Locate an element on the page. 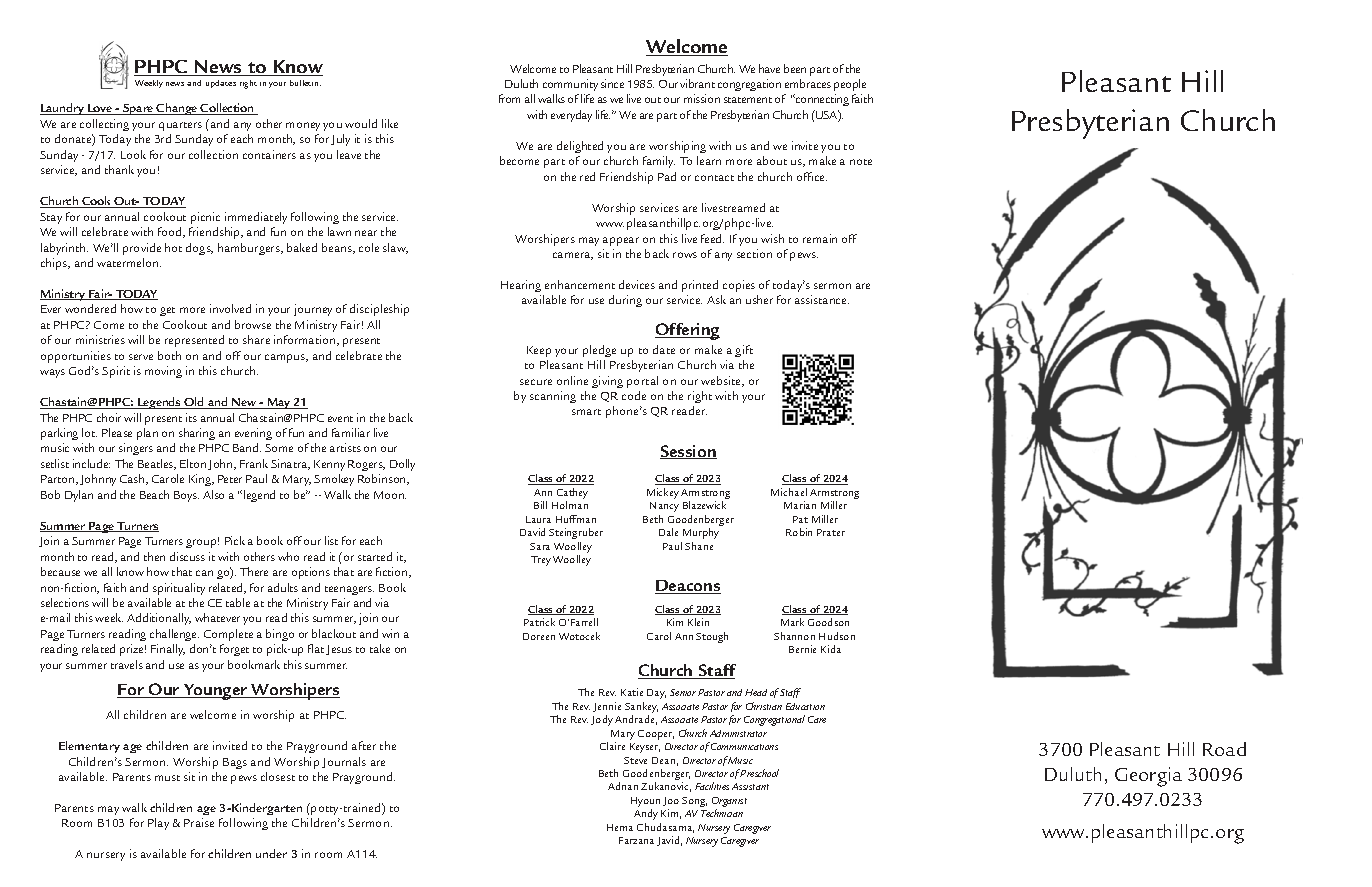 Image resolution: width=1372 pixels, height=887 pixels. Hudson is located at coordinates (837, 636).
